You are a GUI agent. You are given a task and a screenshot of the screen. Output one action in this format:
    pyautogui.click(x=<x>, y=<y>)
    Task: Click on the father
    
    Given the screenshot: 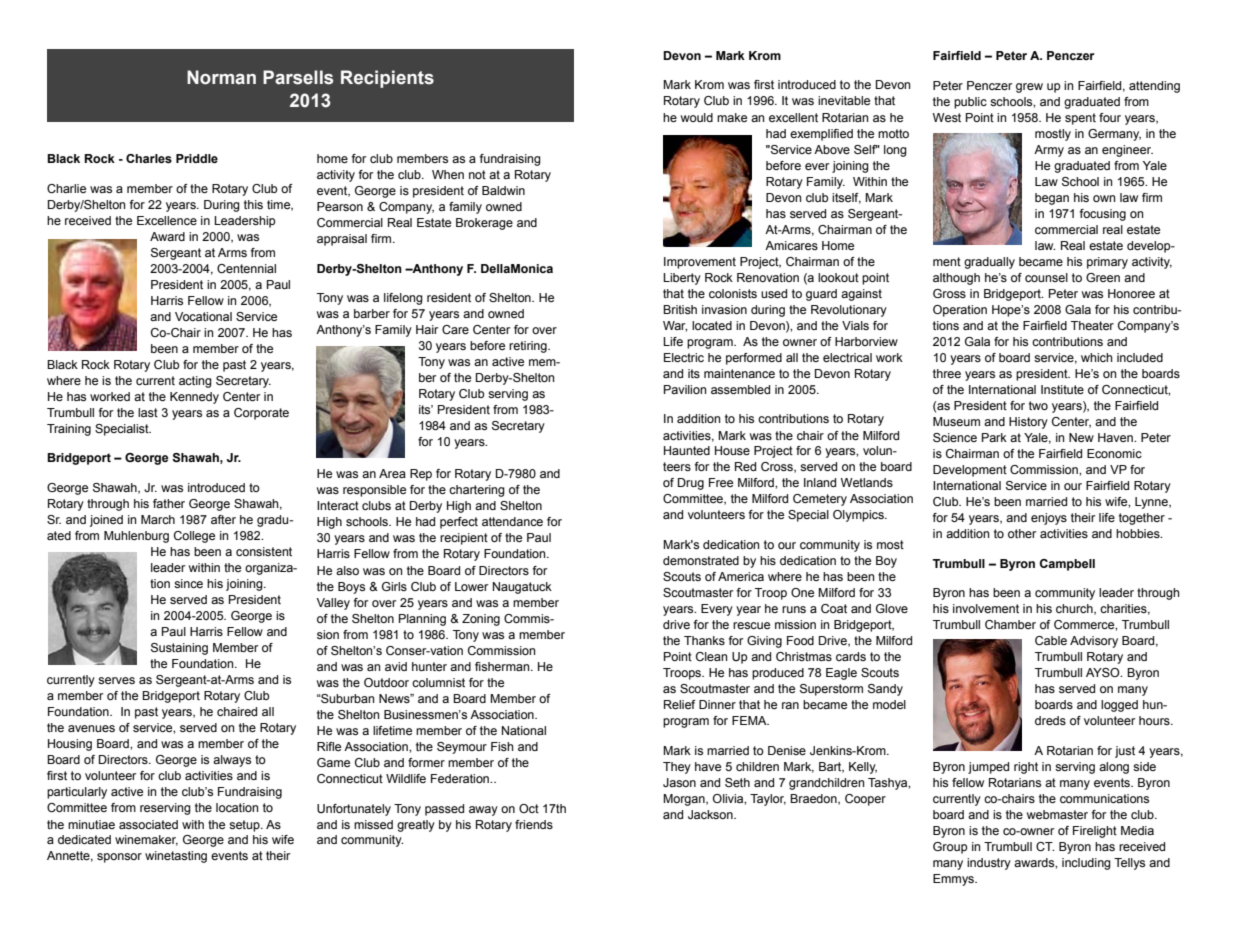 What is the action you would take?
    pyautogui.click(x=169, y=503)
